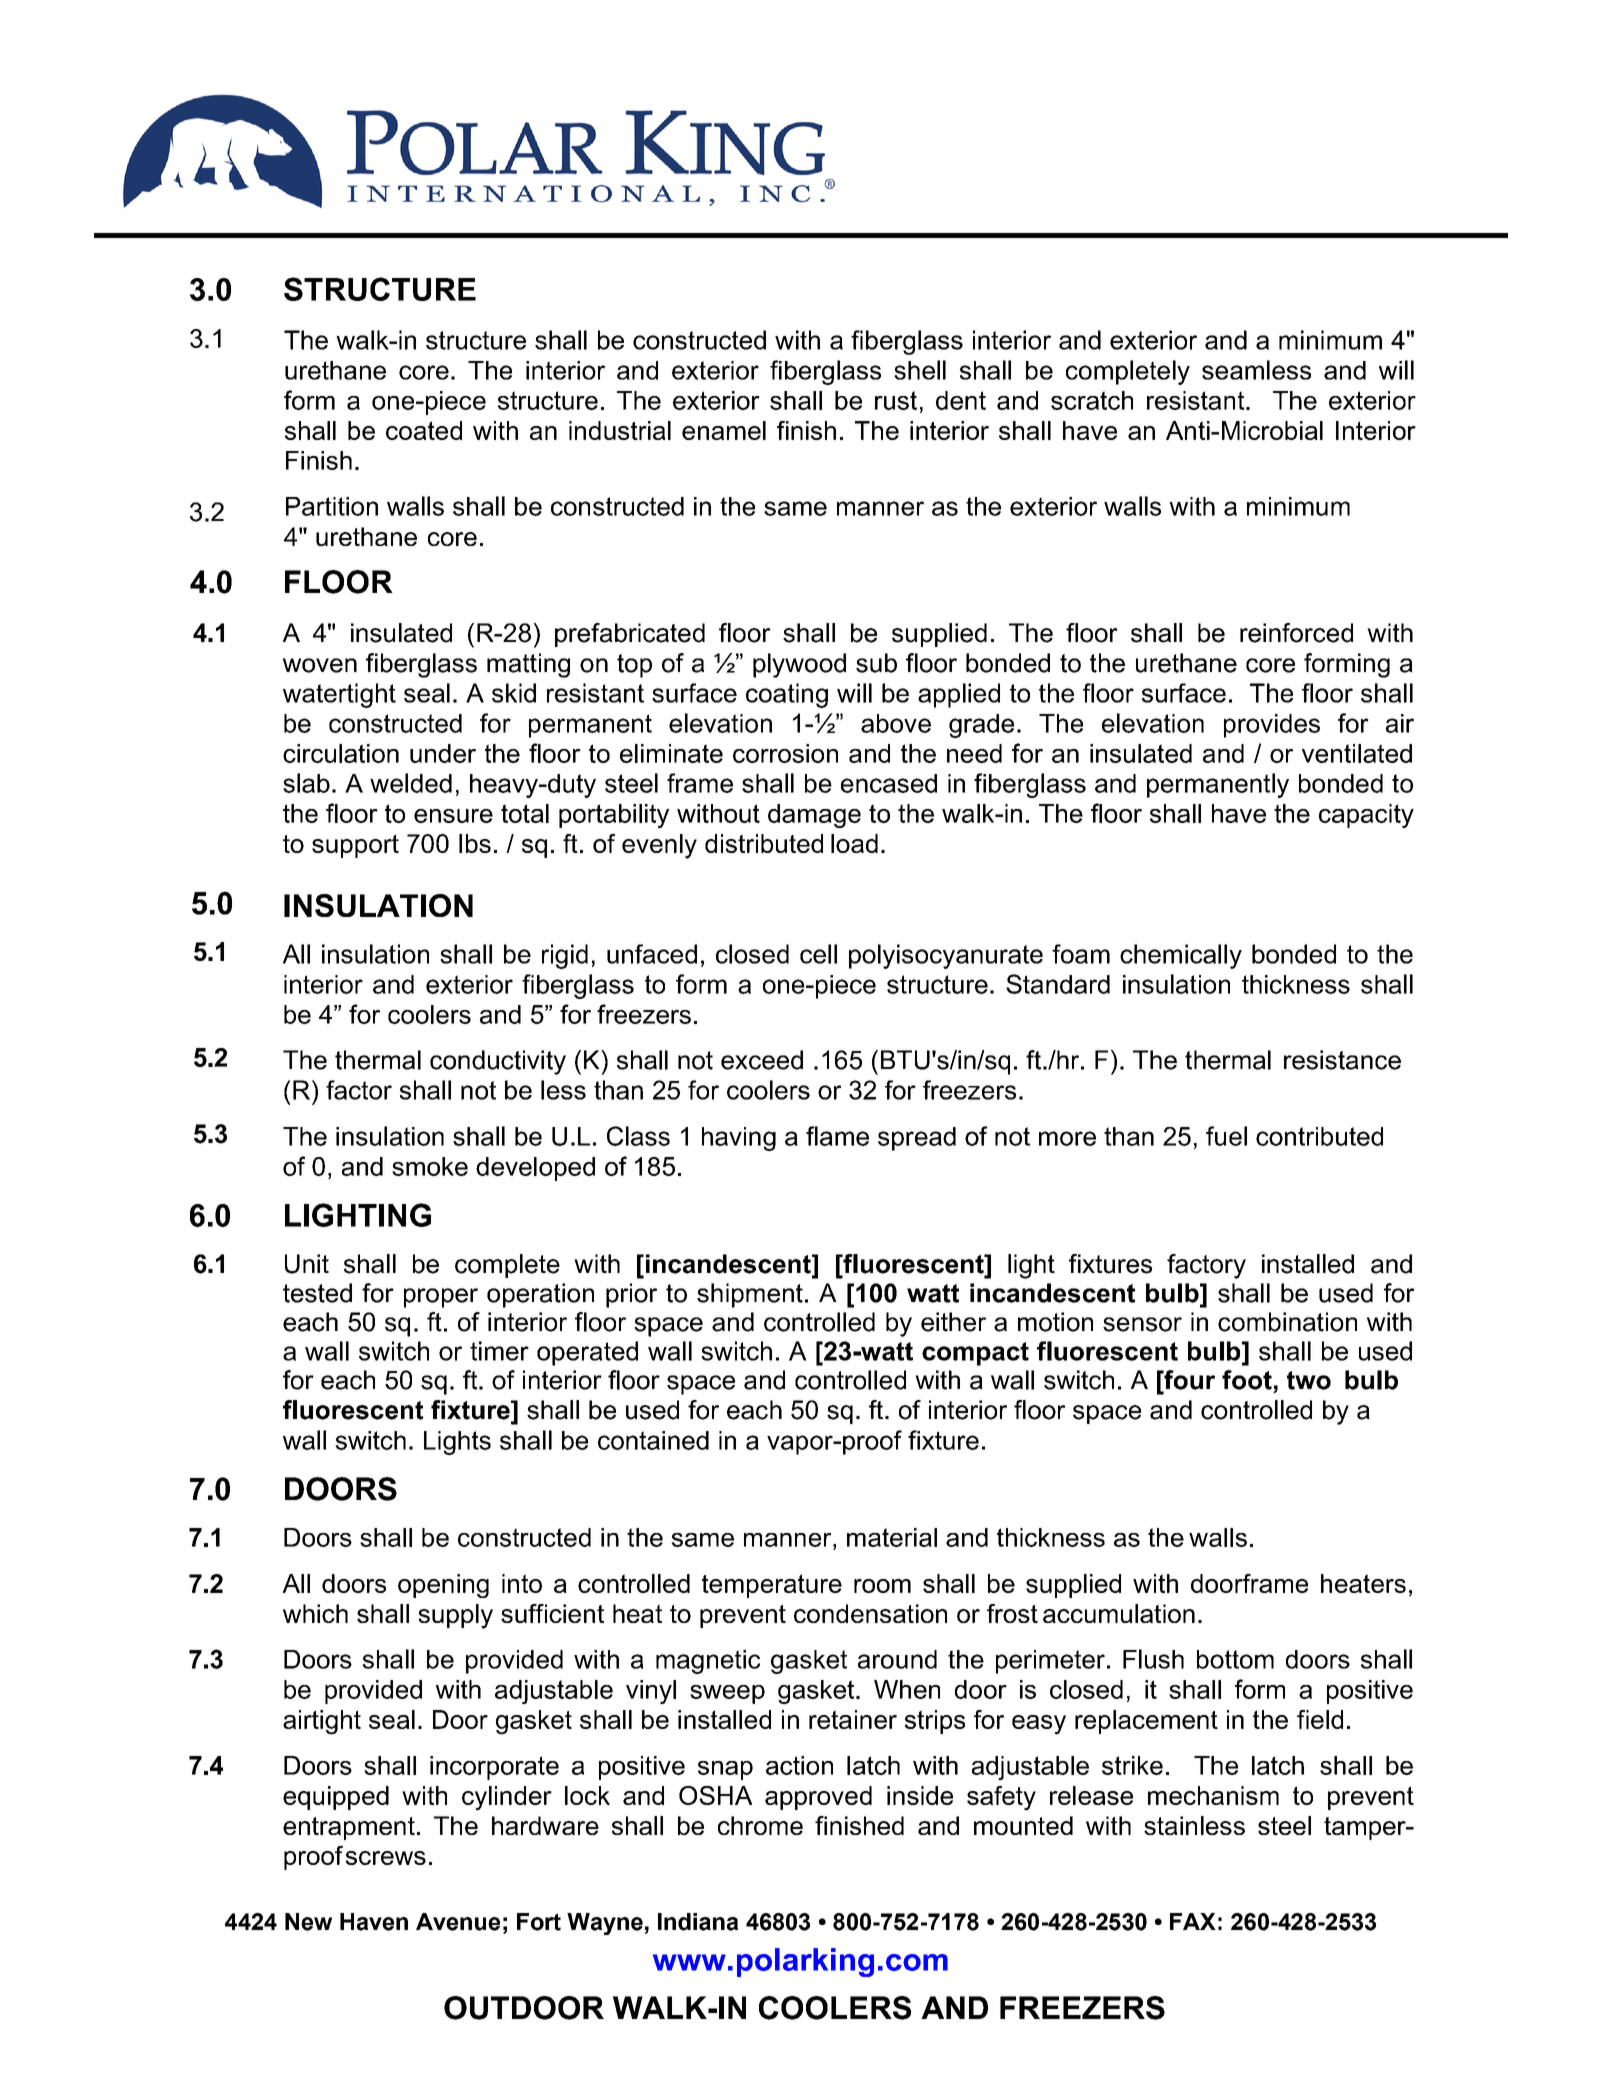  I want to click on smoke, so click(430, 1166).
